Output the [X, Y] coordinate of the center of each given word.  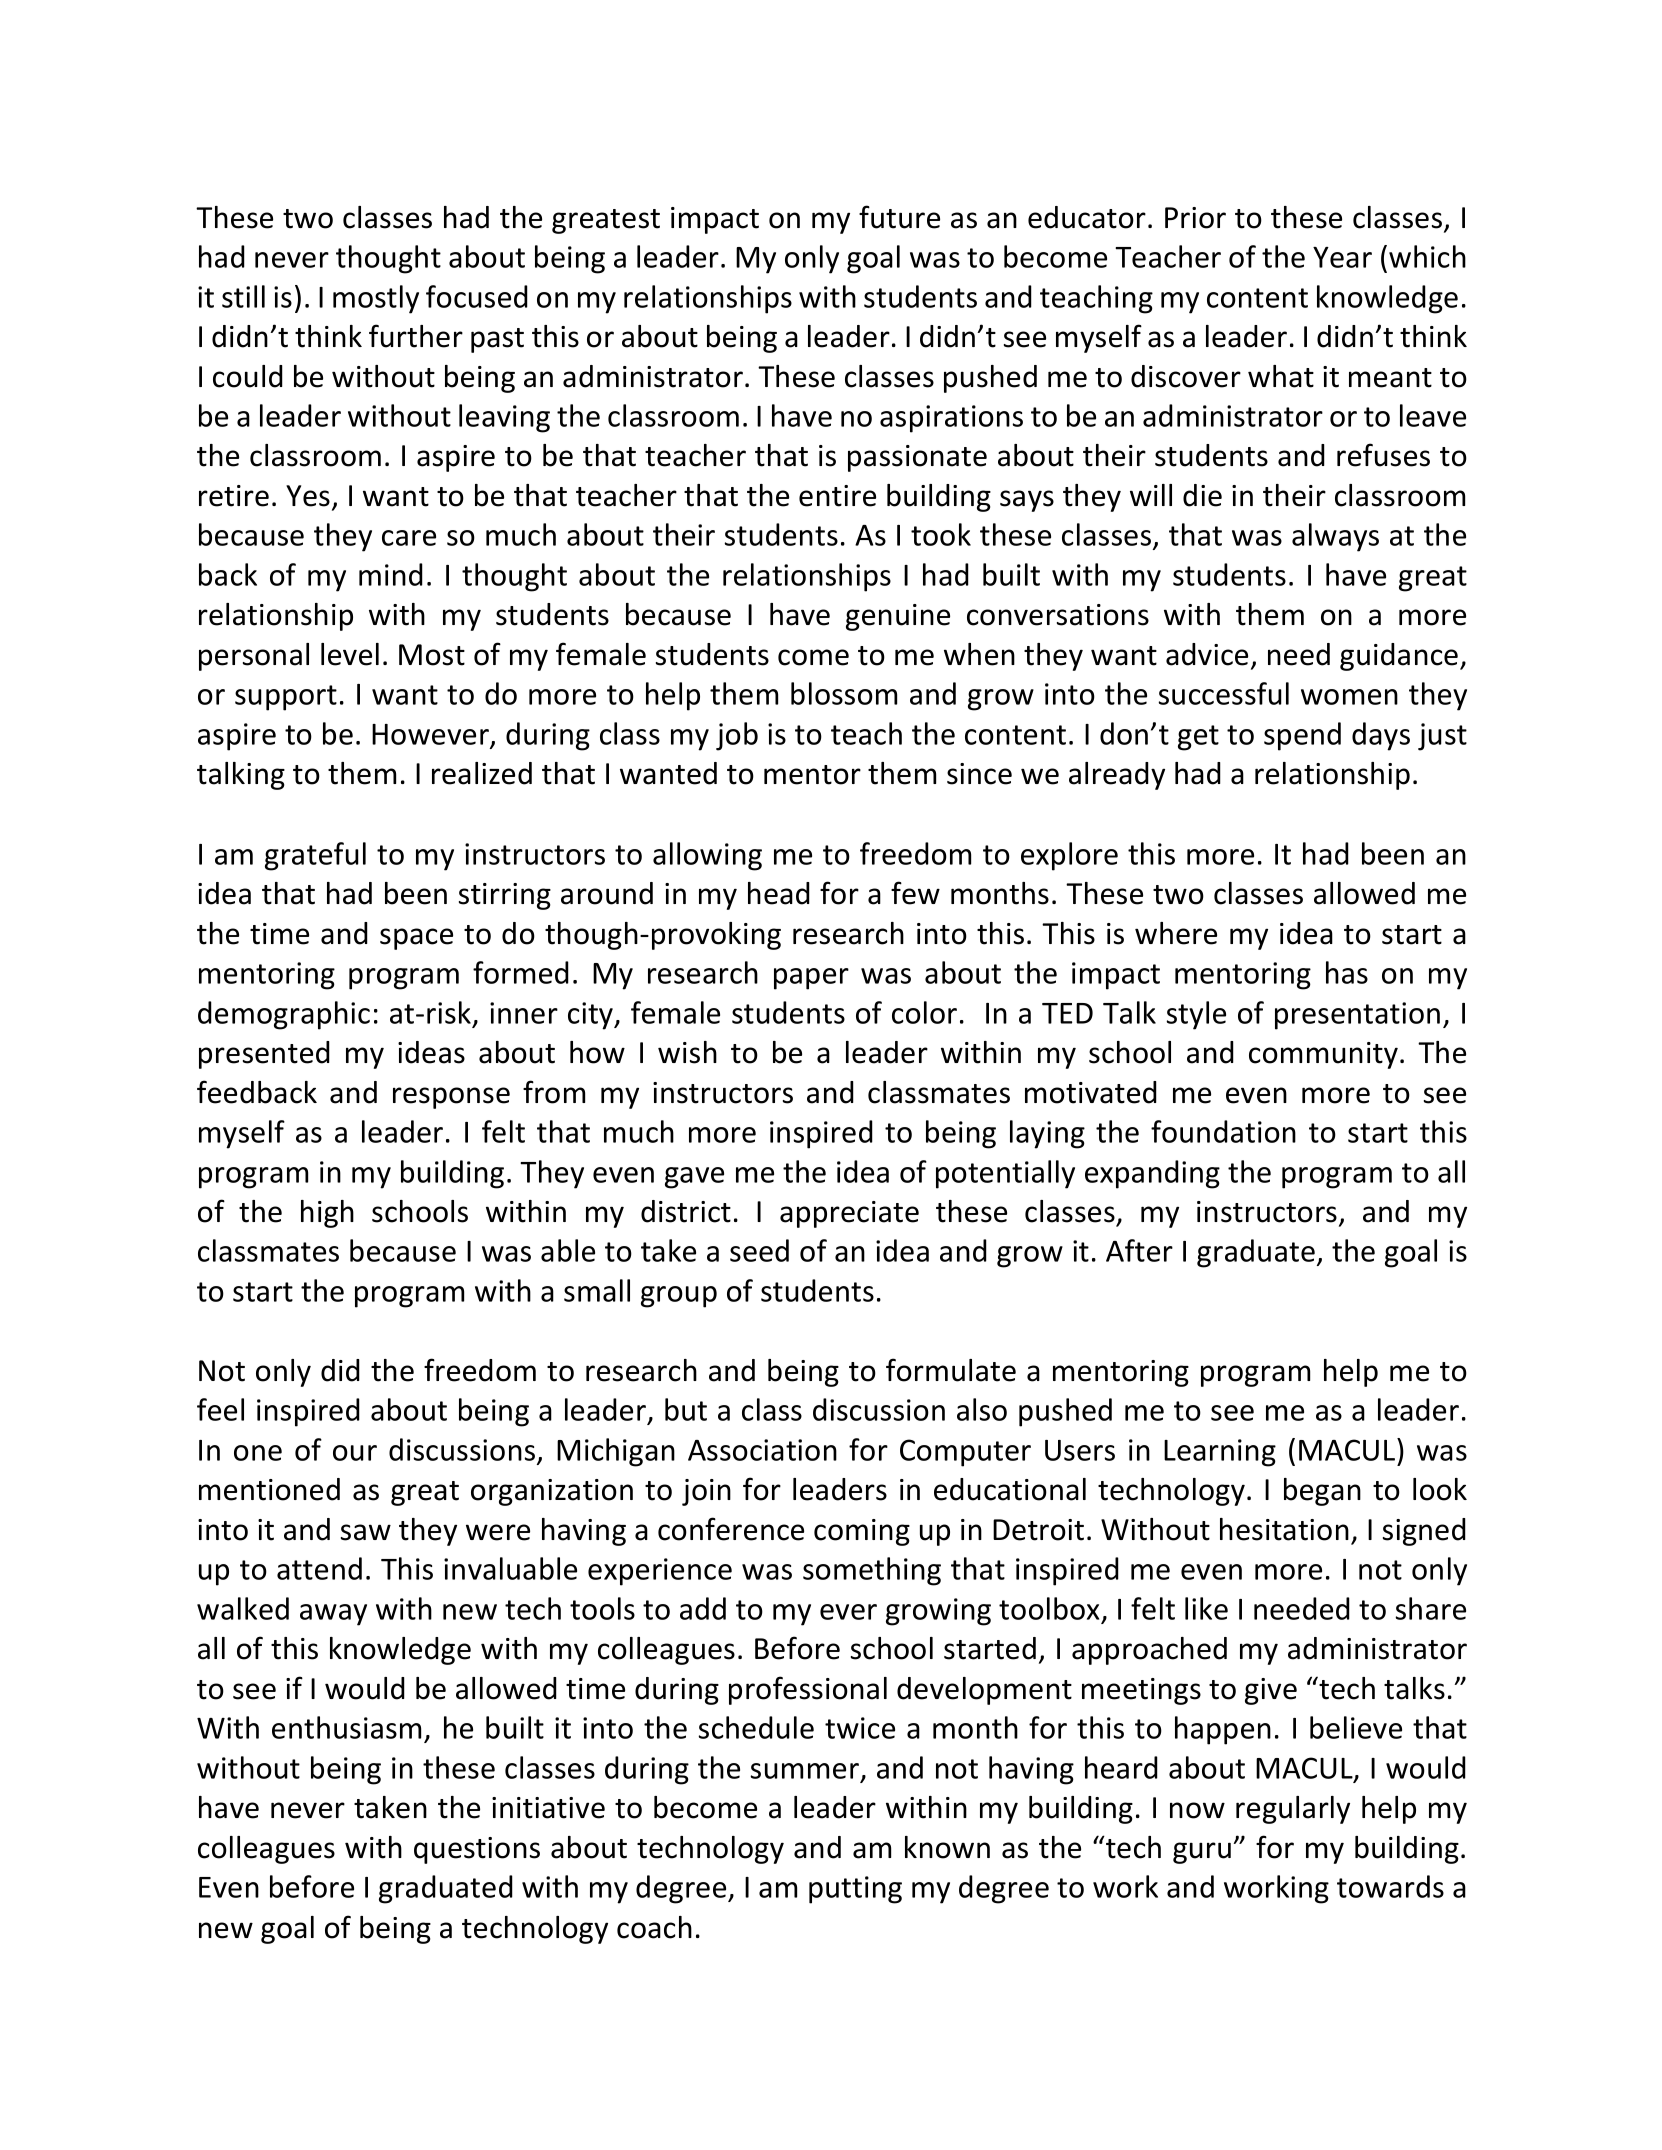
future [899, 217]
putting [855, 1890]
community [1323, 1055]
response [451, 1098]
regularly [1293, 1810]
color [924, 1012]
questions [477, 1850]
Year [1342, 257]
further [416, 336]
